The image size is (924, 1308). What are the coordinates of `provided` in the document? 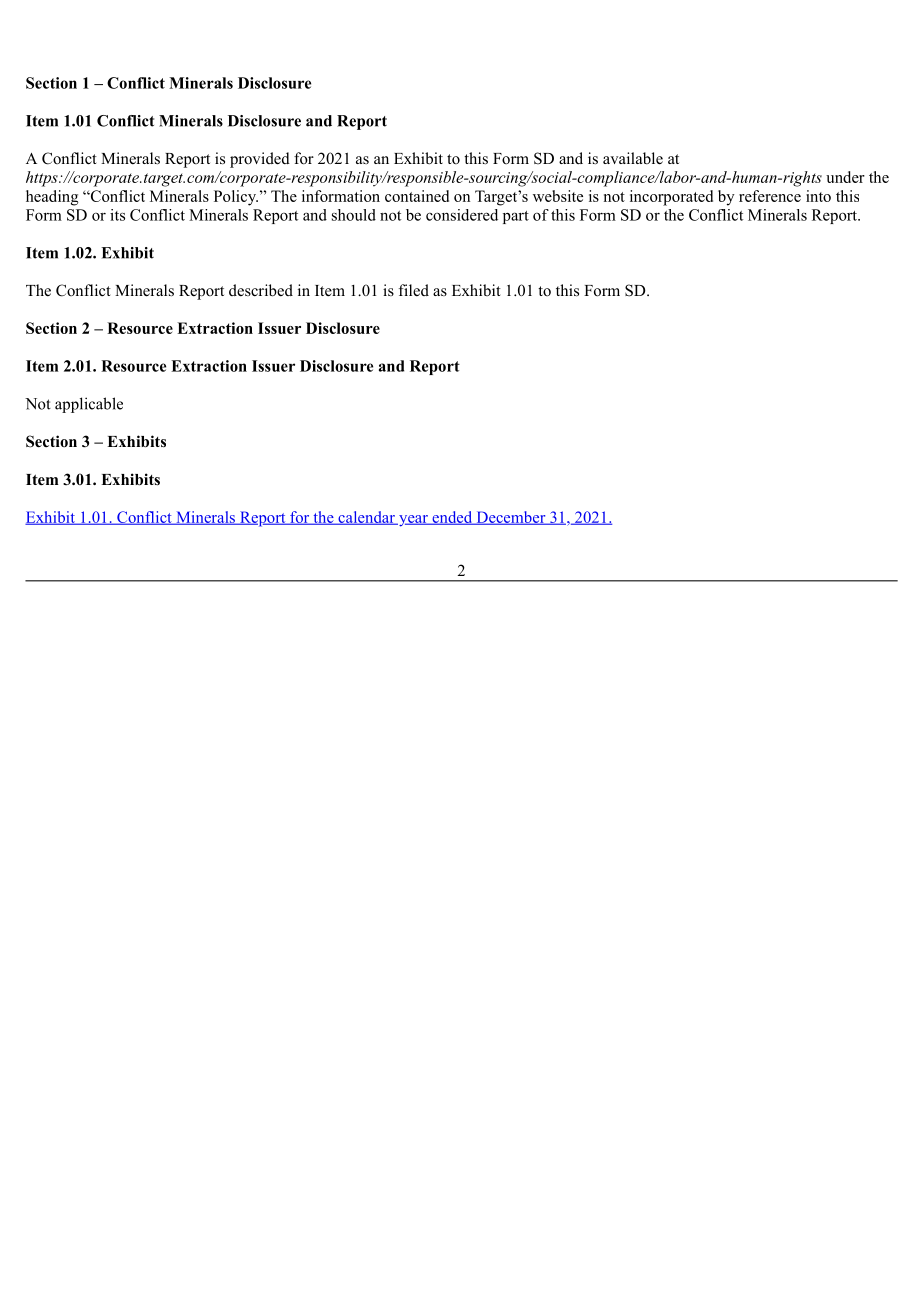 It's located at (260, 160).
